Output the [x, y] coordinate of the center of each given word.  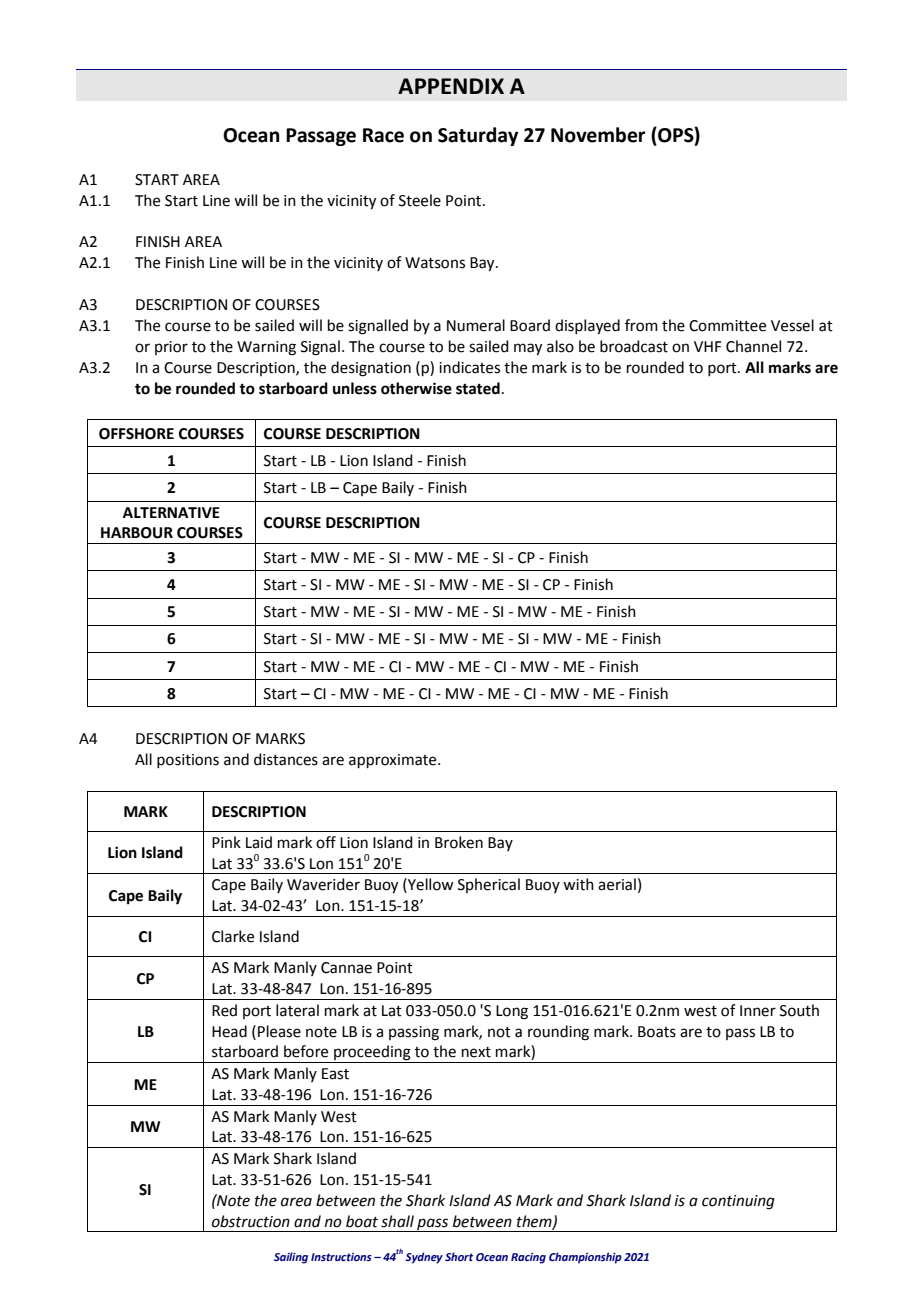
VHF [707, 346]
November [598, 135]
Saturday [478, 136]
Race [383, 135]
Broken [459, 842]
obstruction [251, 1221]
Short [459, 1256]
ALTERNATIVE [171, 512]
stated [478, 388]
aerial [617, 884]
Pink [226, 842]
